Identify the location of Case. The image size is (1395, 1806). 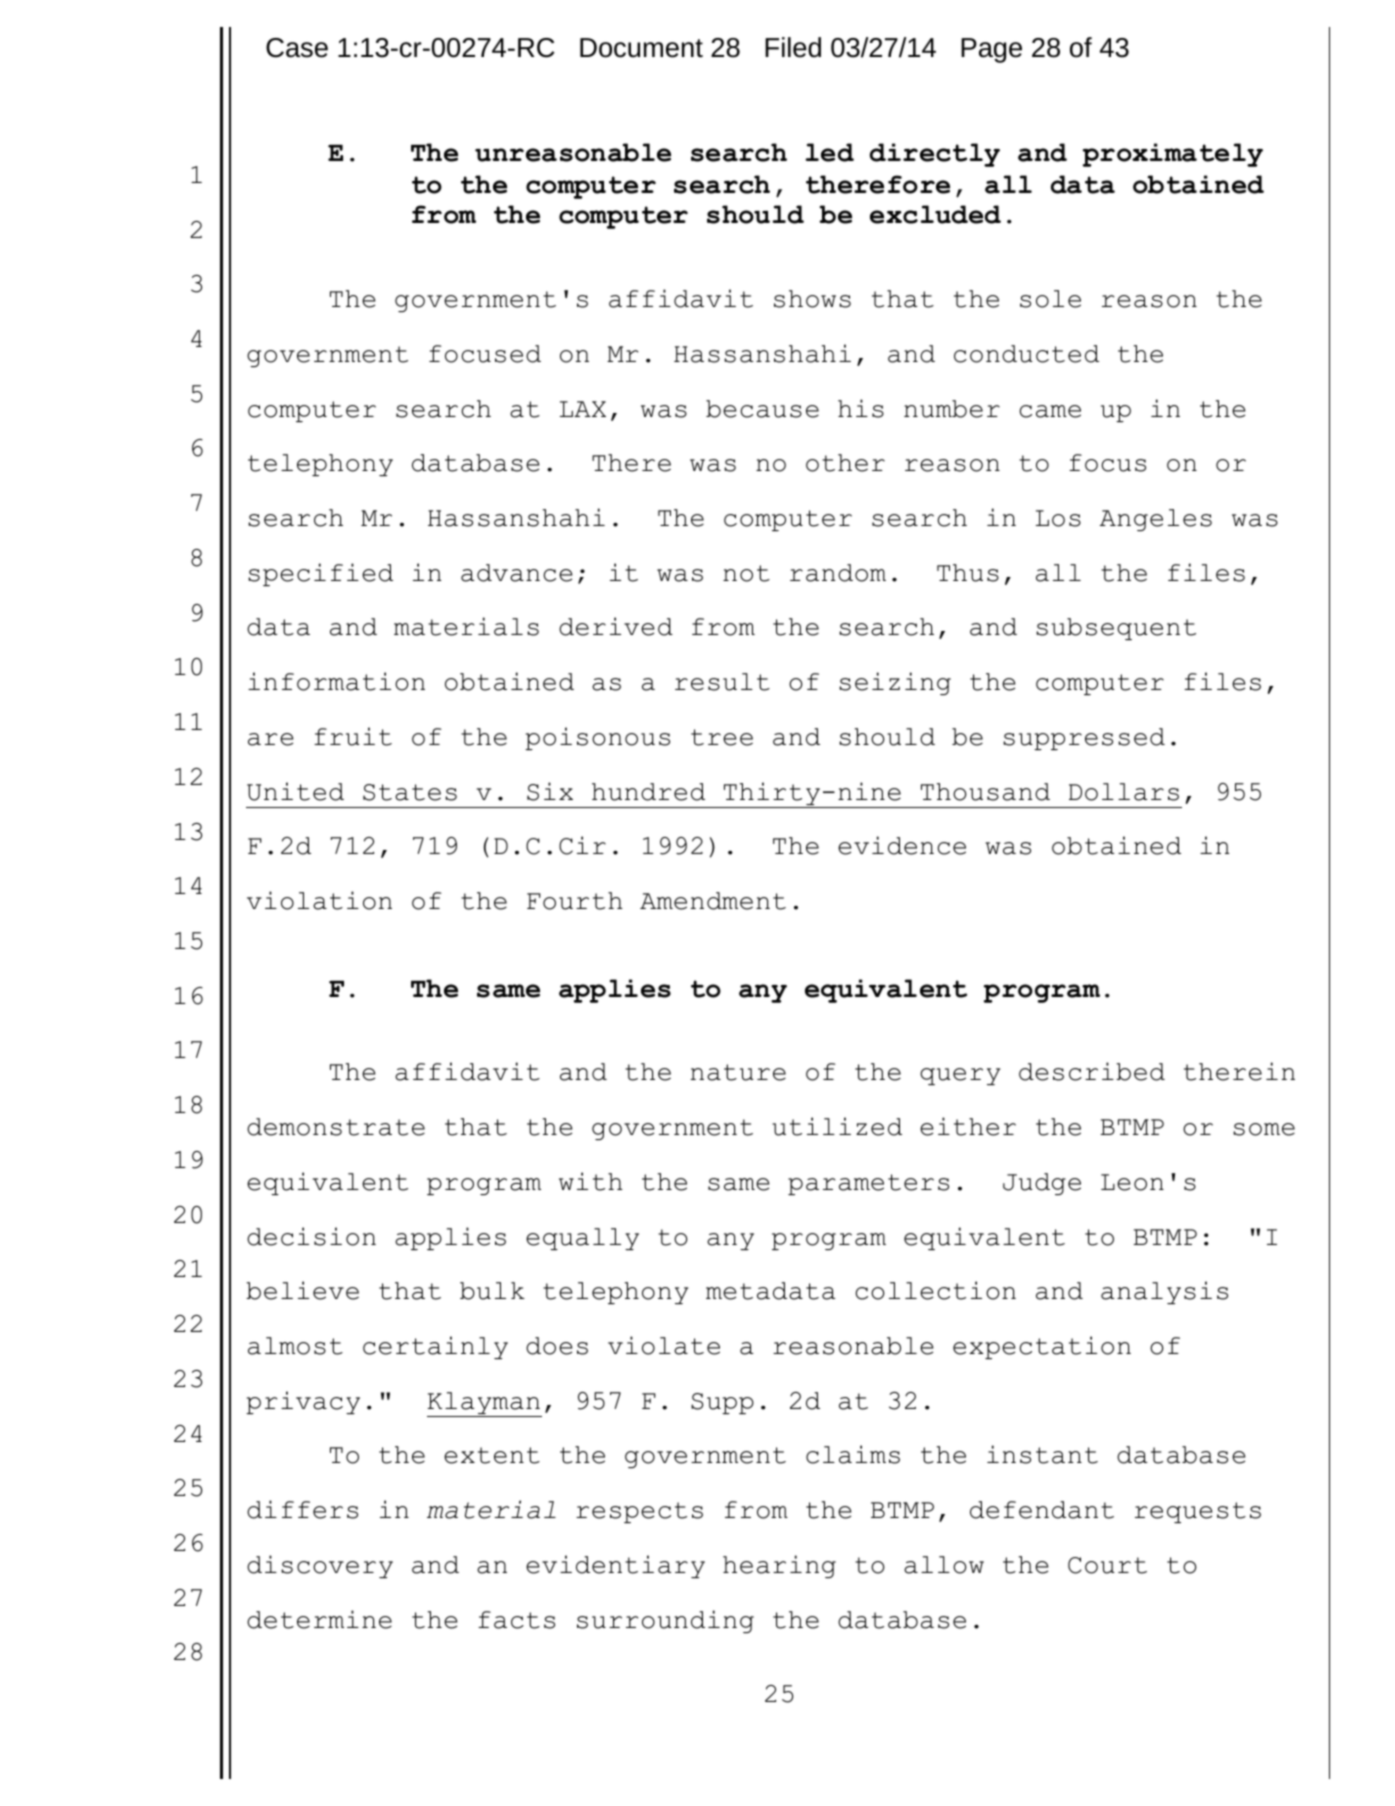
(297, 48).
